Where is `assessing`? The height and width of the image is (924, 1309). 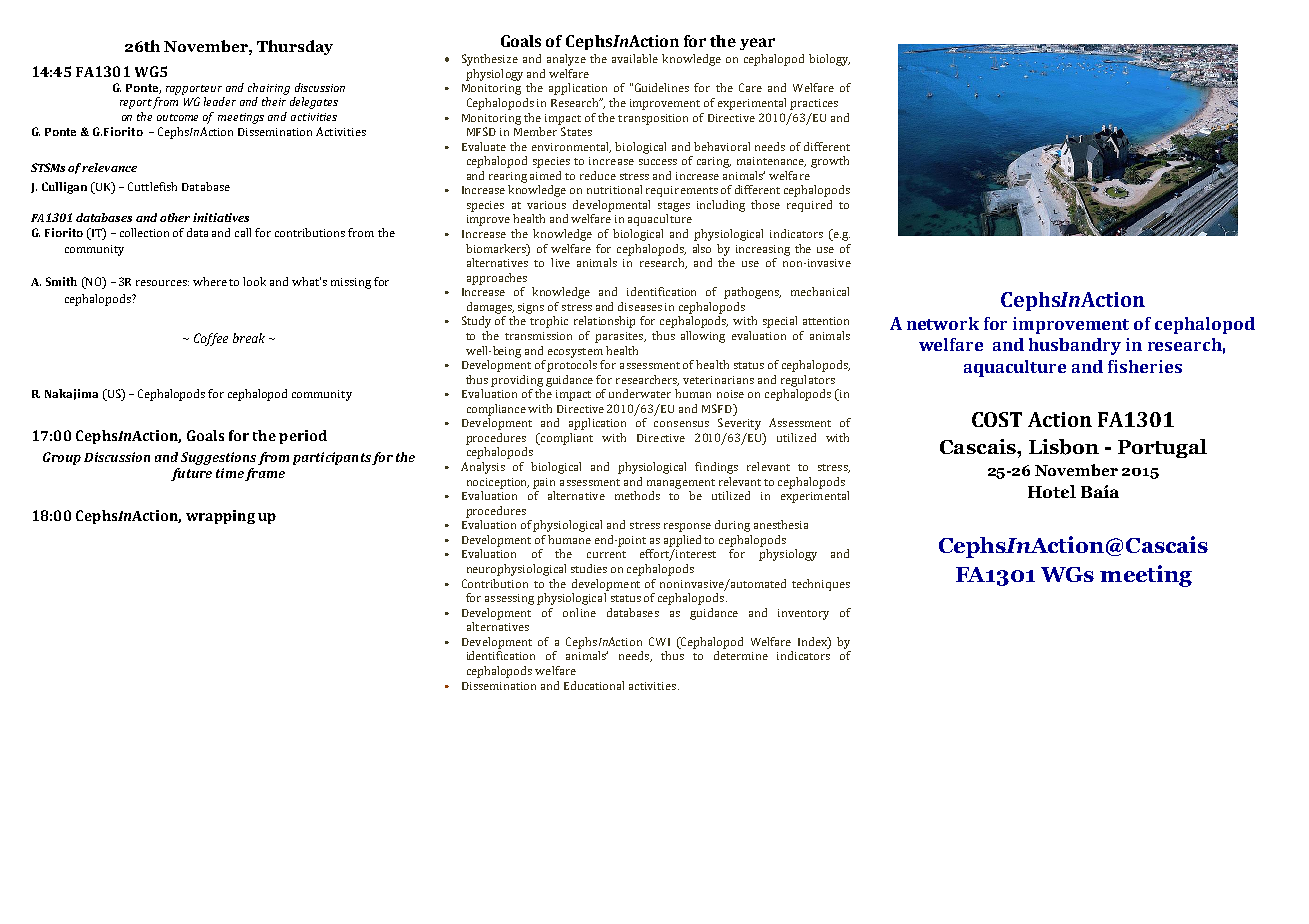
assessing is located at coordinates (509, 599).
